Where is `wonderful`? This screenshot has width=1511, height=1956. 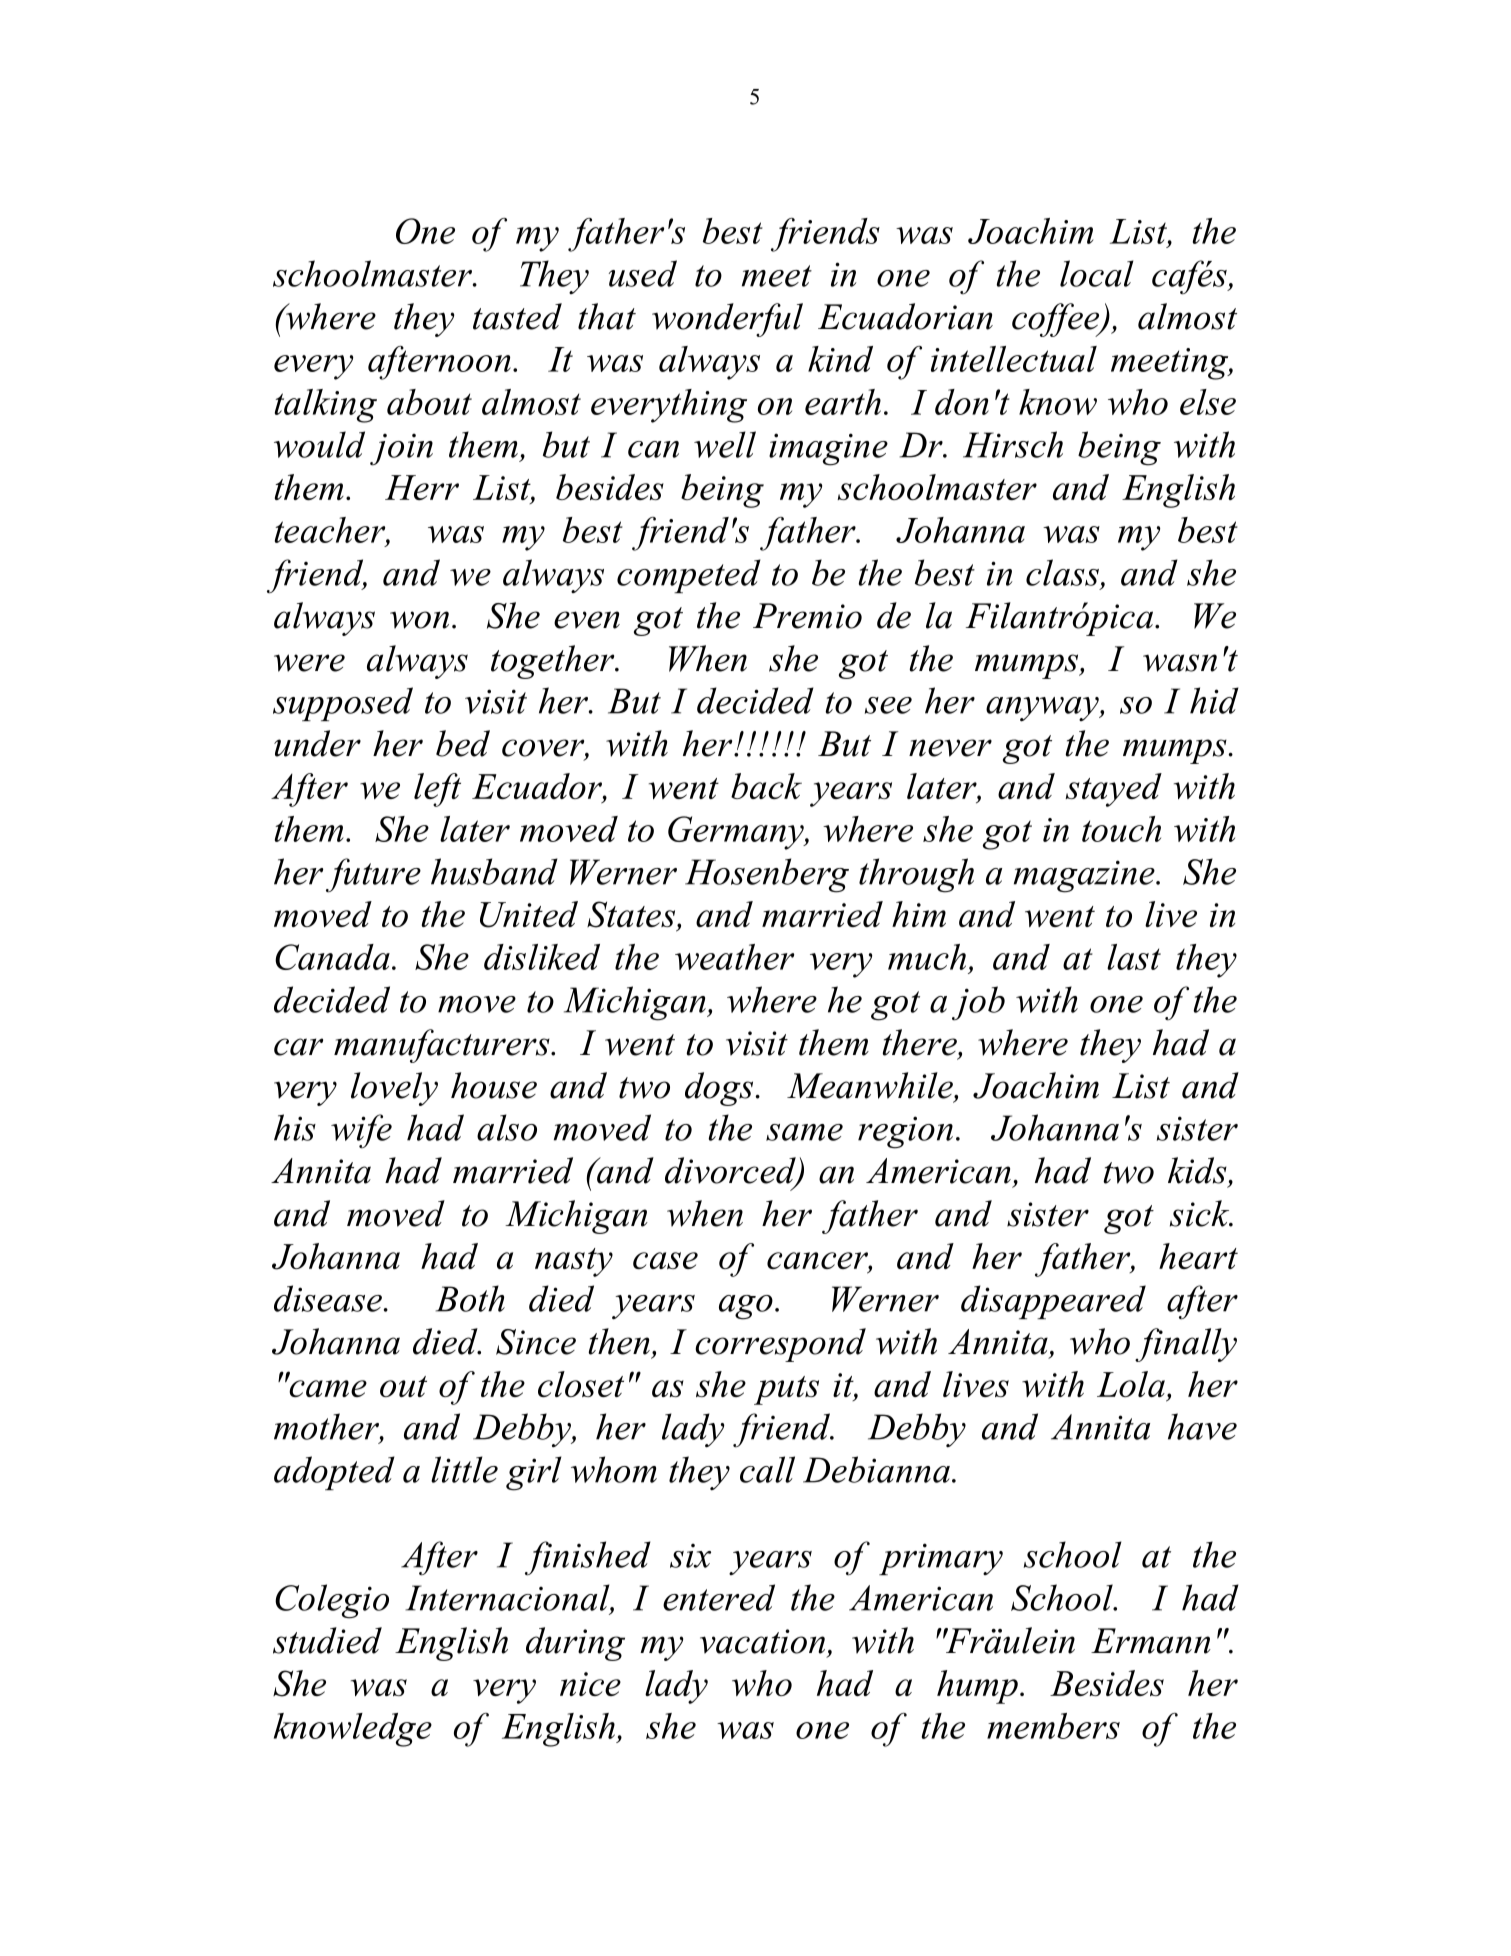
wonderful is located at coordinates (727, 320).
